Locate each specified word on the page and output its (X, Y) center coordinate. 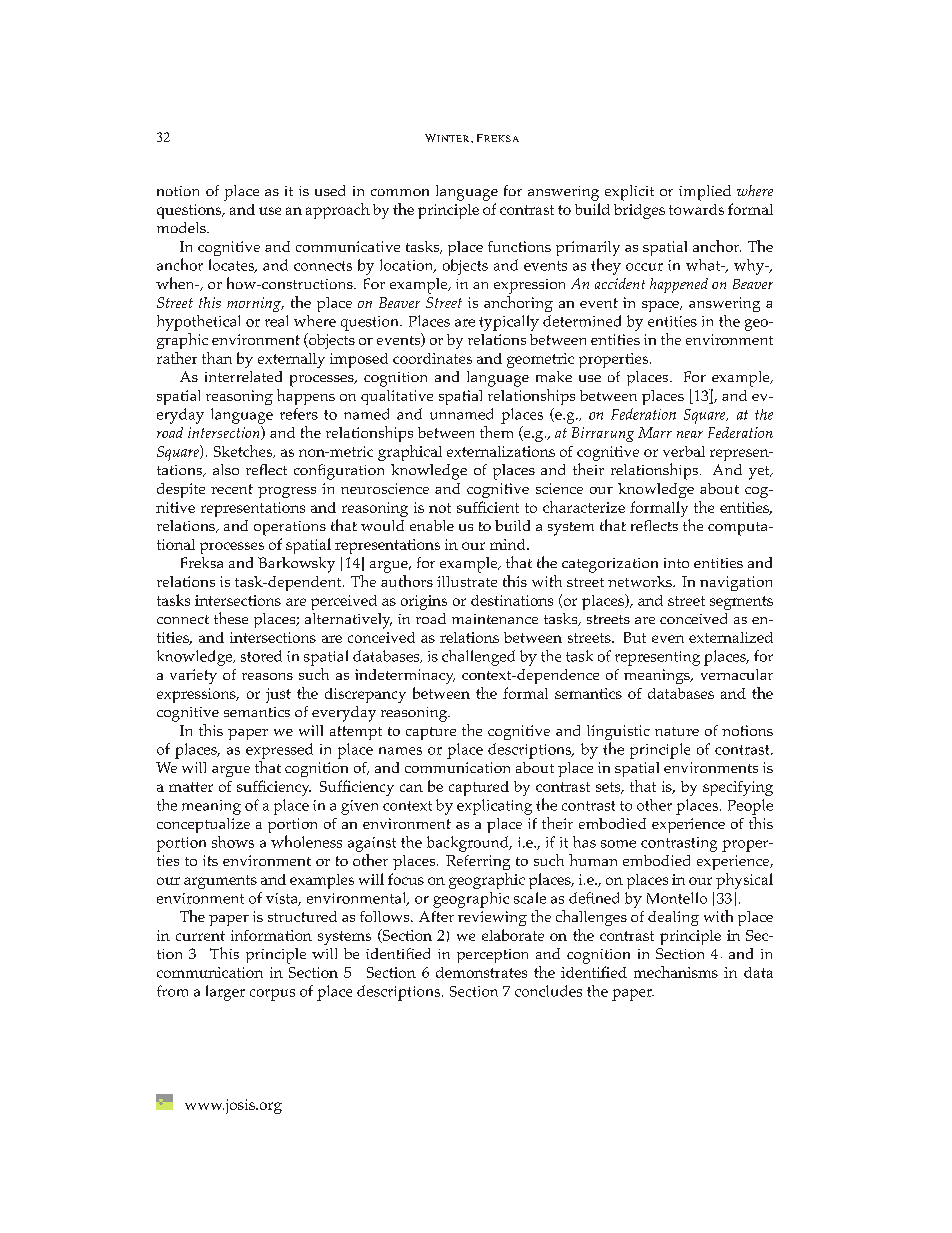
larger (225, 993)
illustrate (467, 581)
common (400, 192)
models (182, 227)
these (231, 618)
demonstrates (481, 972)
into (676, 563)
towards (696, 209)
